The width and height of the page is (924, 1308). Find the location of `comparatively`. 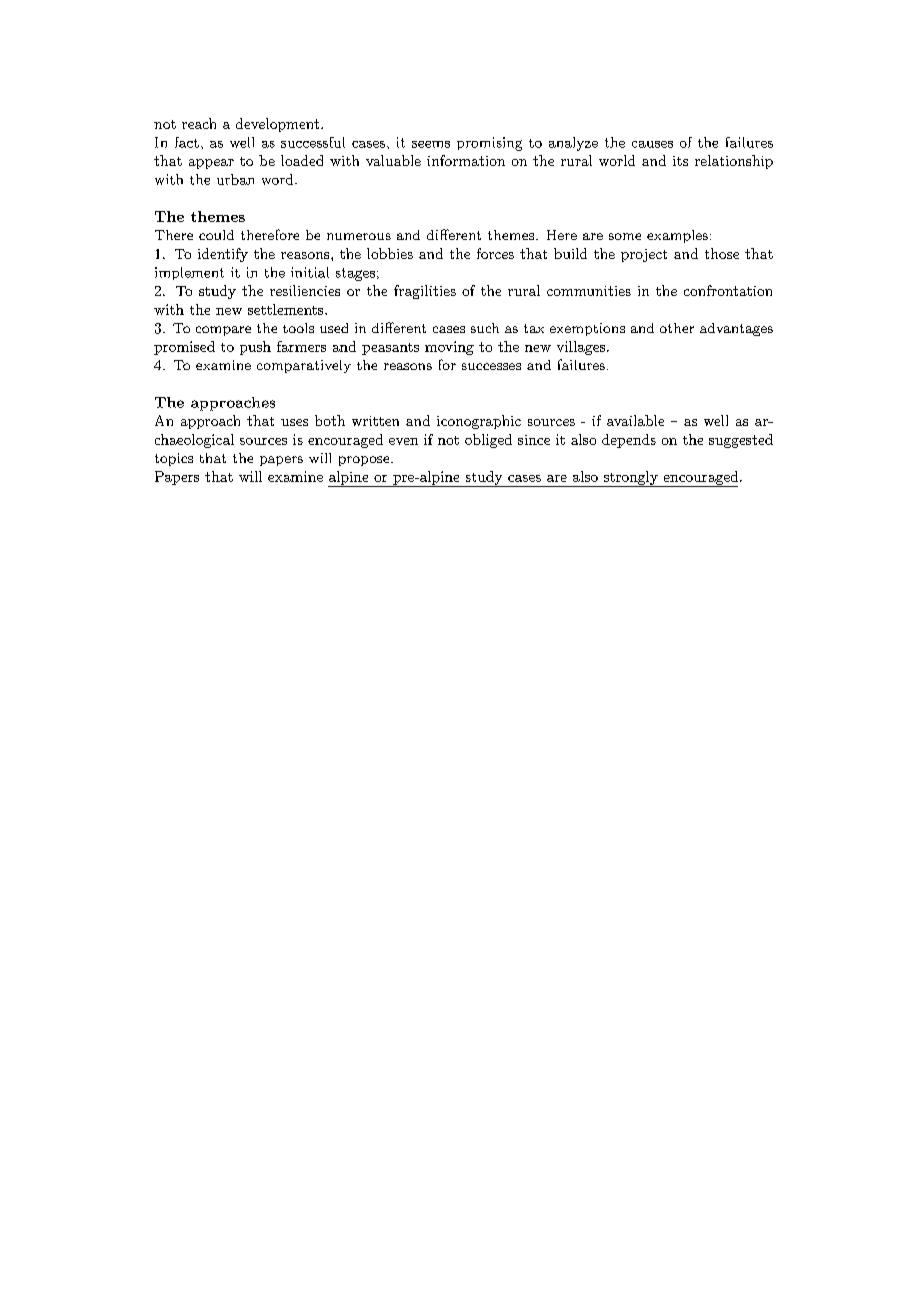

comparatively is located at coordinates (304, 366).
